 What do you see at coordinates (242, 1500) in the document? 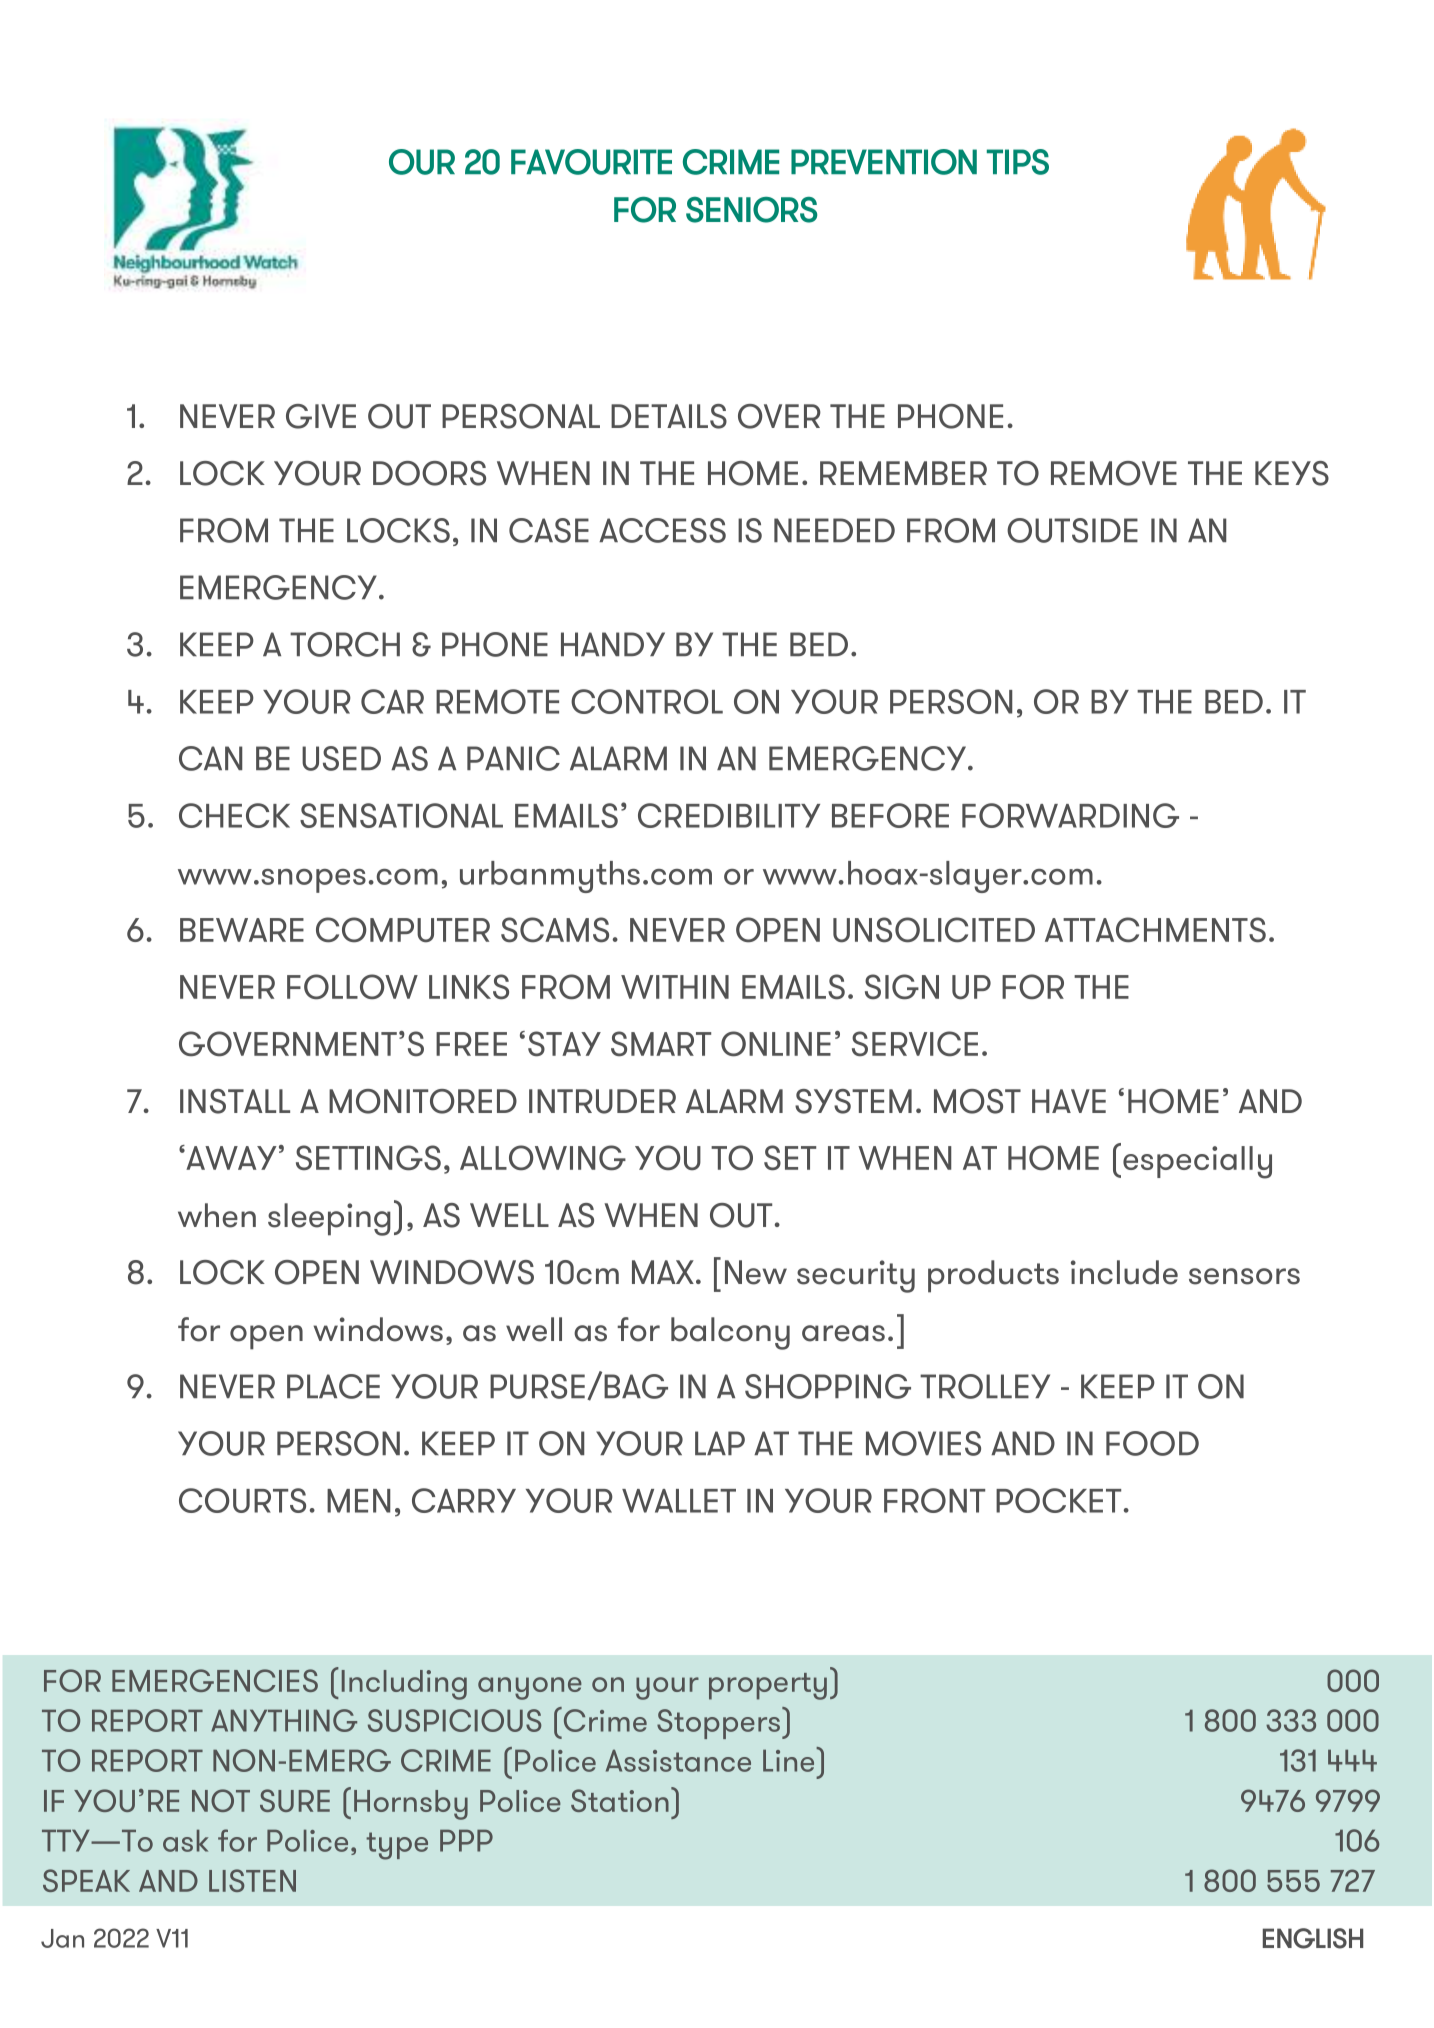
I see `COURTS` at bounding box center [242, 1500].
